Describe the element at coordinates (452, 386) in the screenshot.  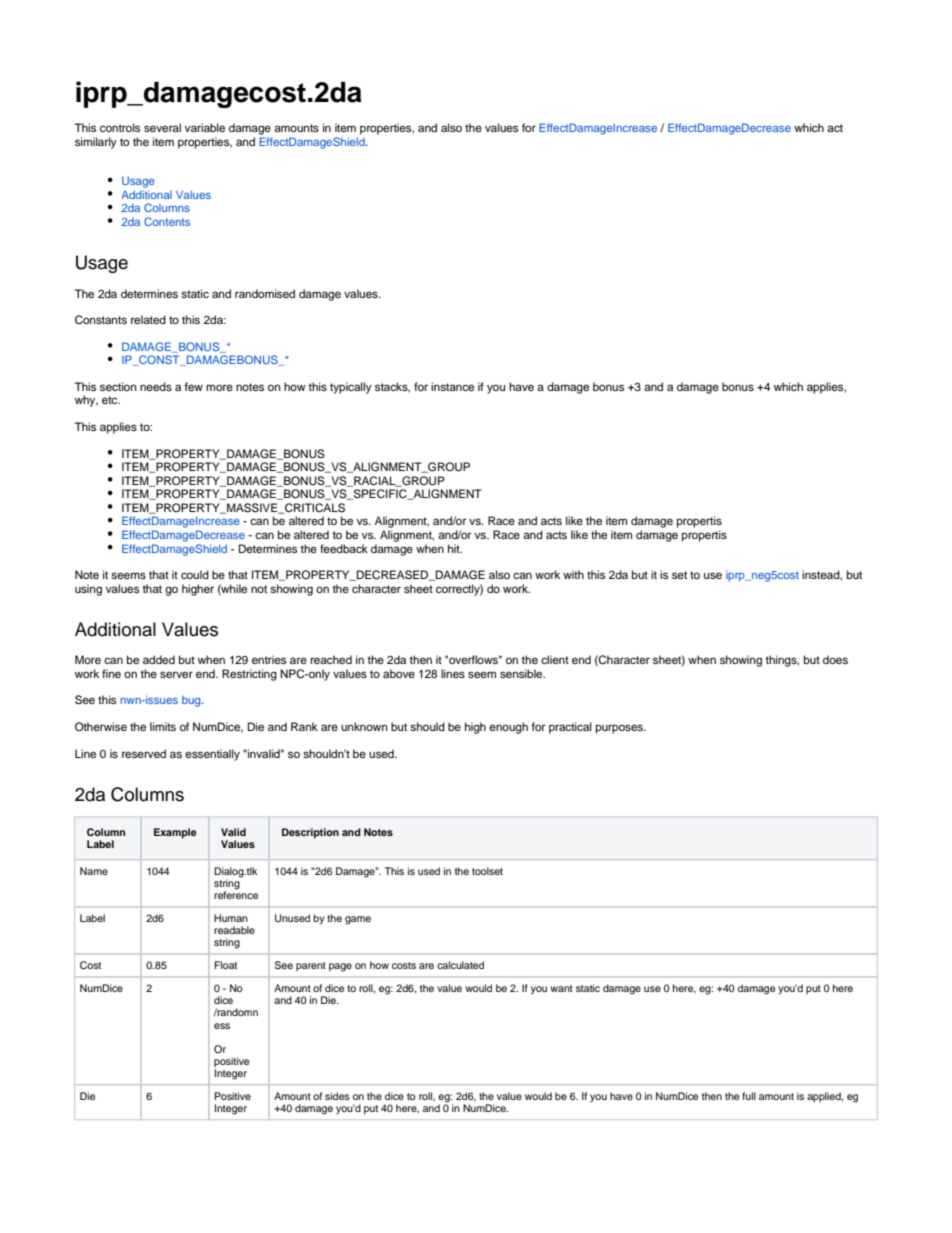
I see `instance` at that location.
